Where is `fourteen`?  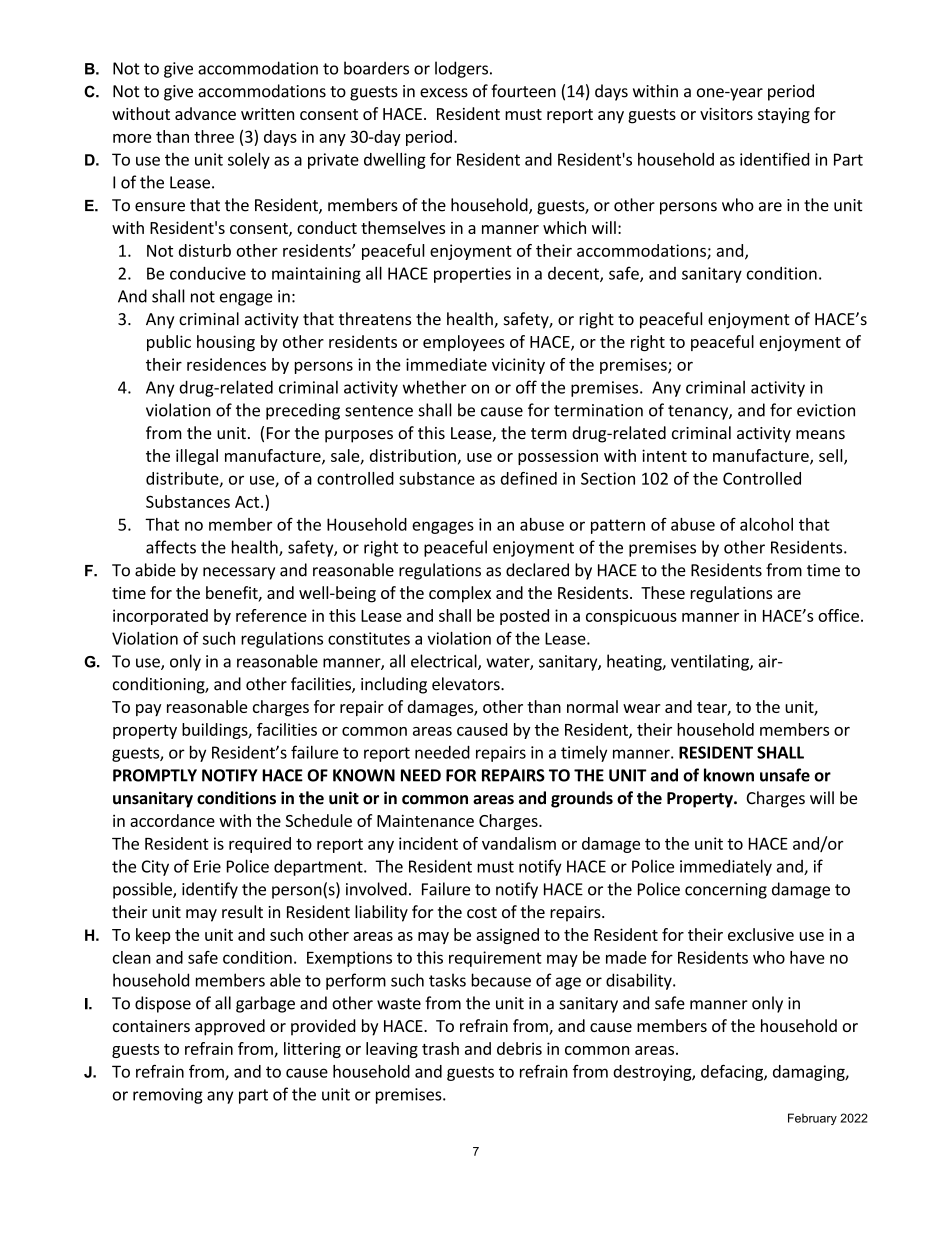 fourteen is located at coordinates (523, 91).
